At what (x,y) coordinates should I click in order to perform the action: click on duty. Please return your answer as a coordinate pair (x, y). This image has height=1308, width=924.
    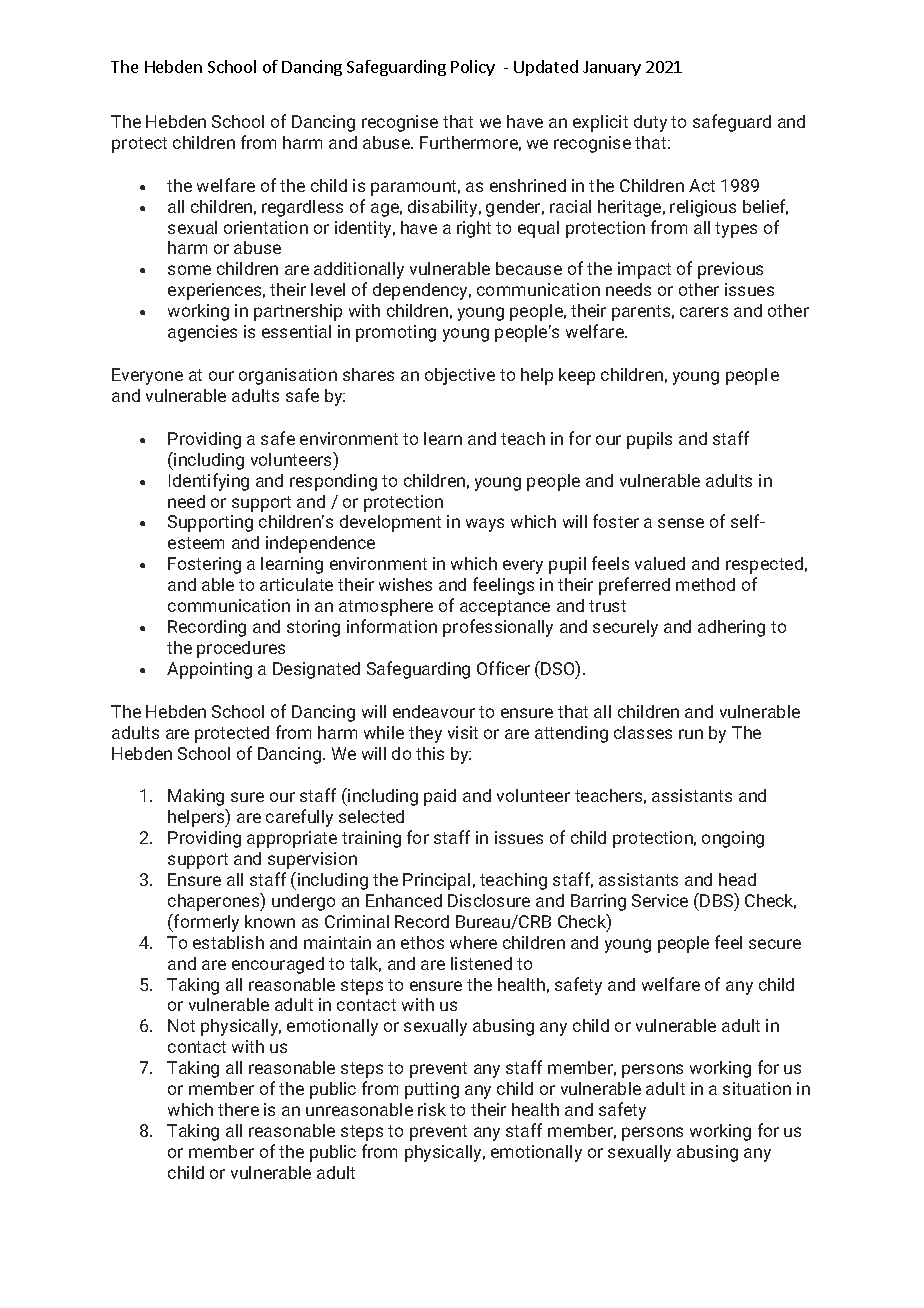
    Looking at the image, I should click on (650, 123).
